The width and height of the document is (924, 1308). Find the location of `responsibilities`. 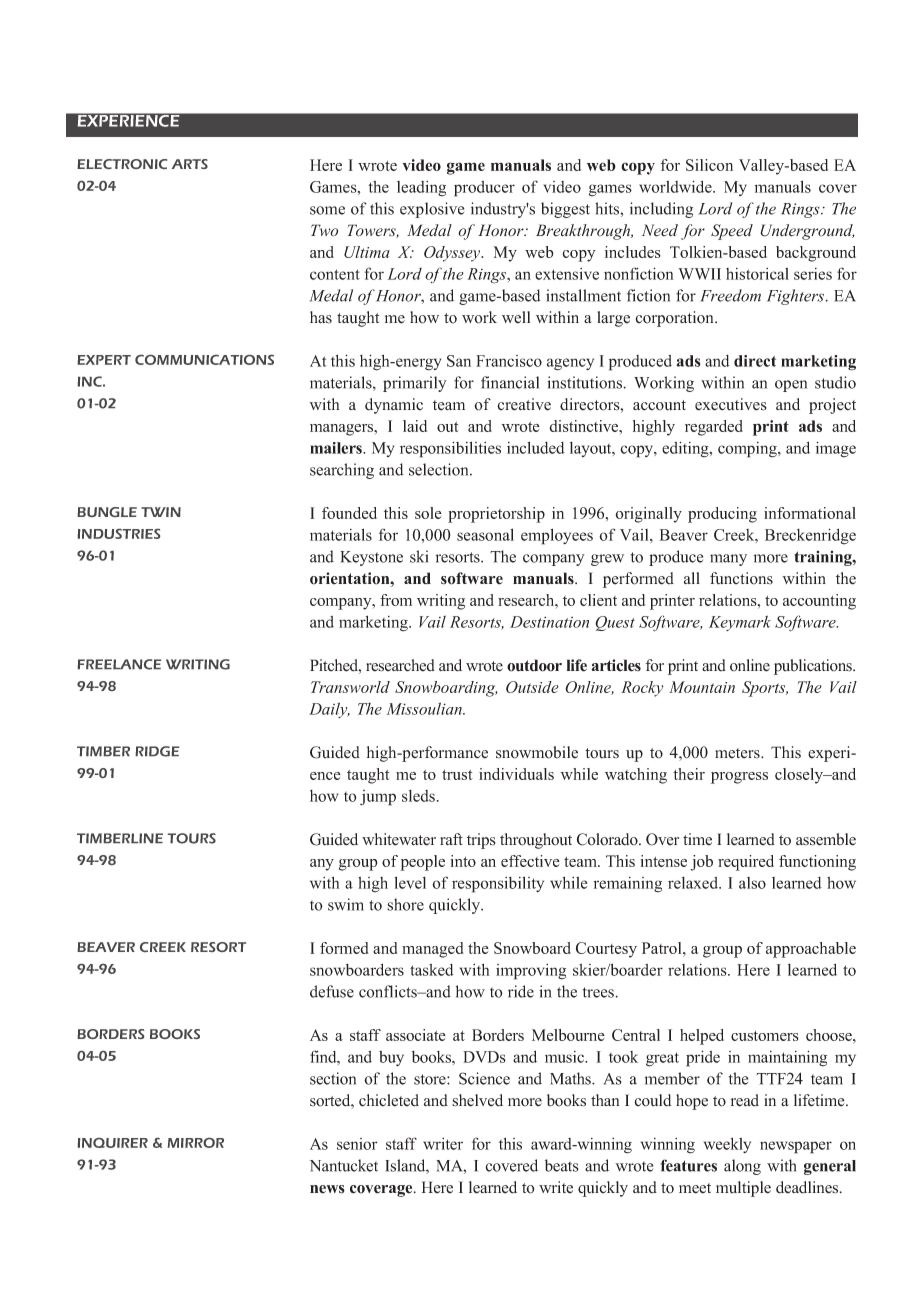

responsibilities is located at coordinates (450, 449).
